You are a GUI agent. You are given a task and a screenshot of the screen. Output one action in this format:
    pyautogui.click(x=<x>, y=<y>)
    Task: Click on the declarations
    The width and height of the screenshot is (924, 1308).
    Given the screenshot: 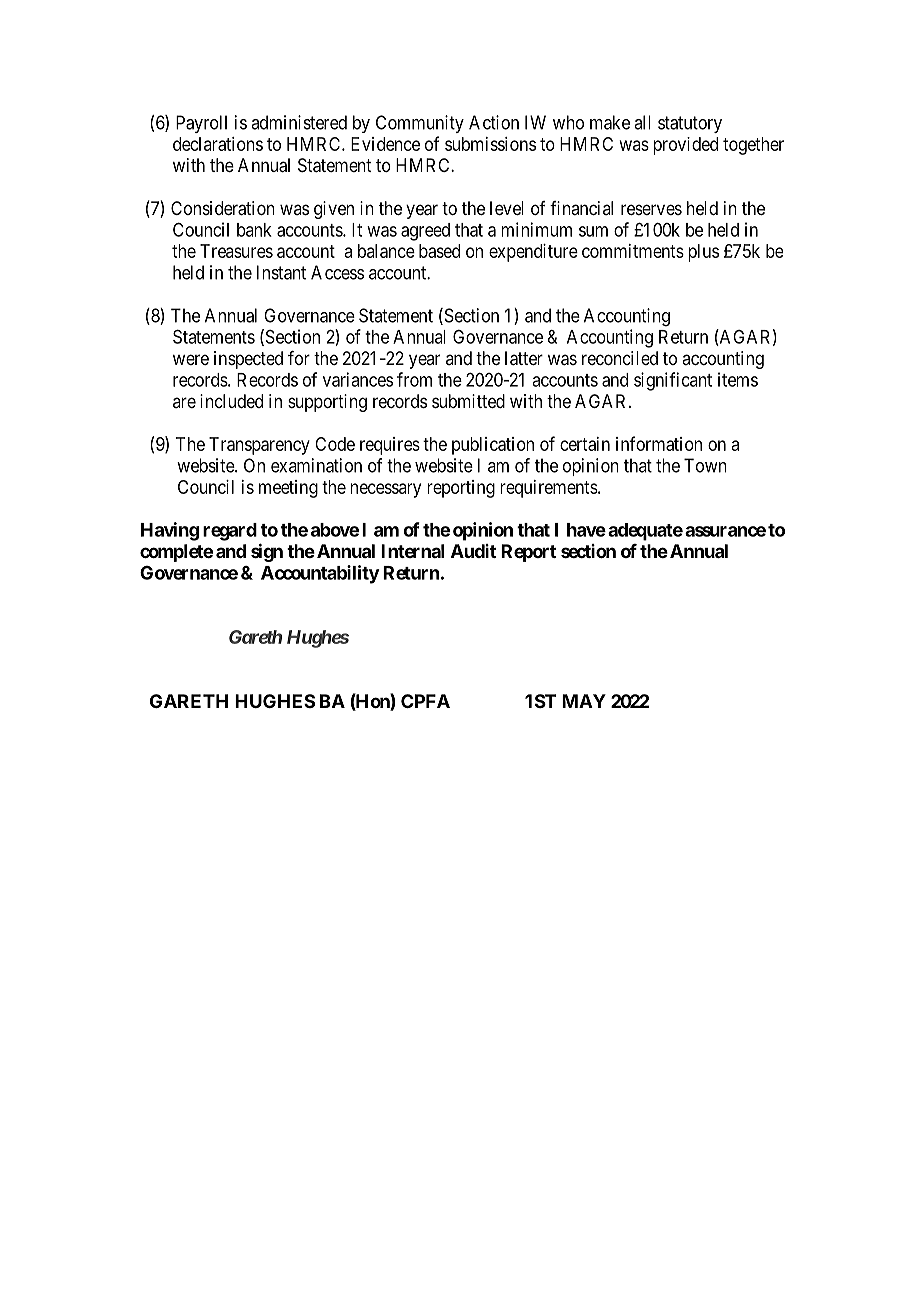 What is the action you would take?
    pyautogui.click(x=218, y=144)
